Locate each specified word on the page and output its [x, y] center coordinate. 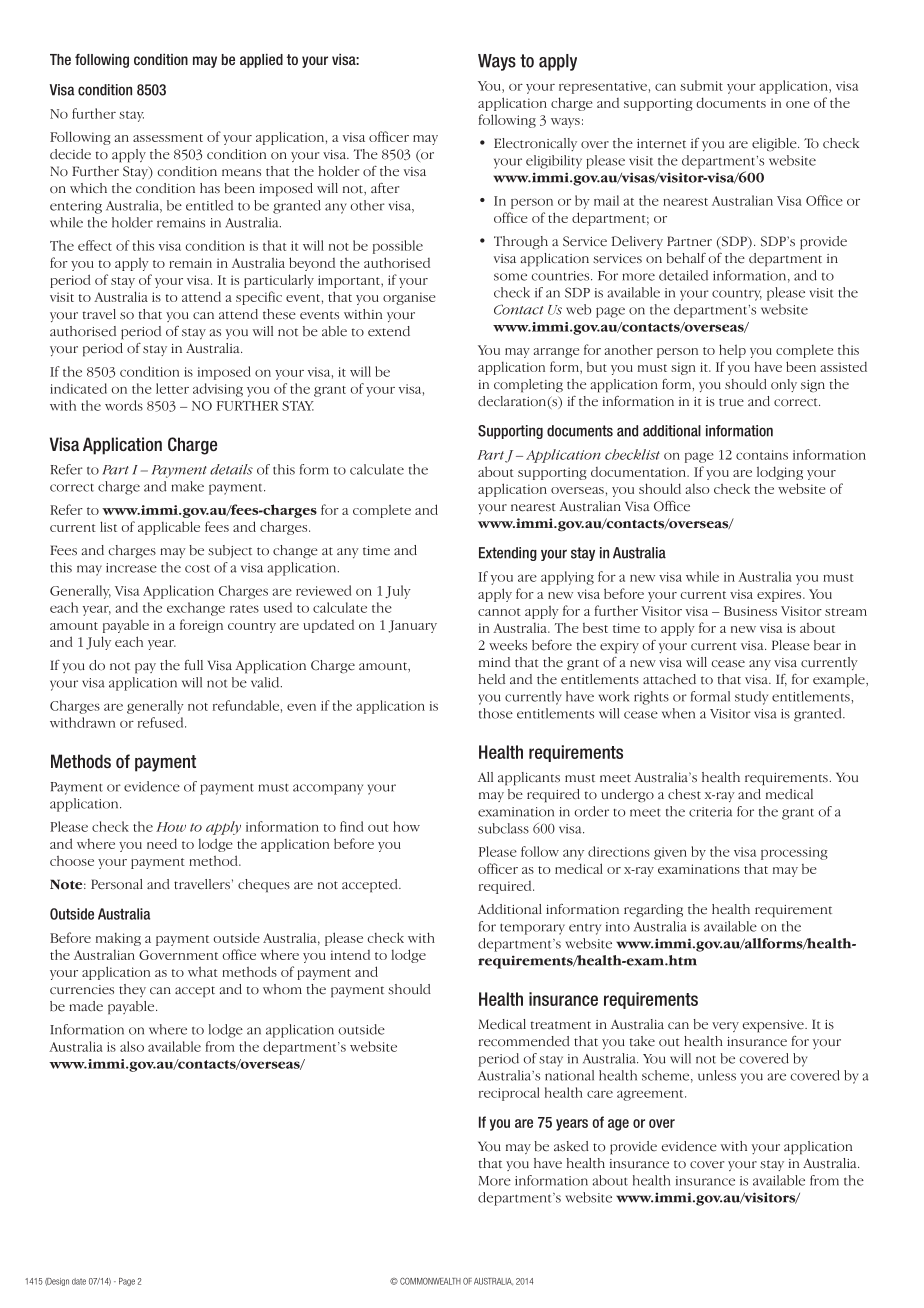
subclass [503, 828]
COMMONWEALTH [430, 1281]
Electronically [535, 144]
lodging [780, 473]
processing [794, 853]
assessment [168, 138]
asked [571, 1146]
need [162, 843]
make [187, 486]
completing [528, 386]
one [797, 104]
